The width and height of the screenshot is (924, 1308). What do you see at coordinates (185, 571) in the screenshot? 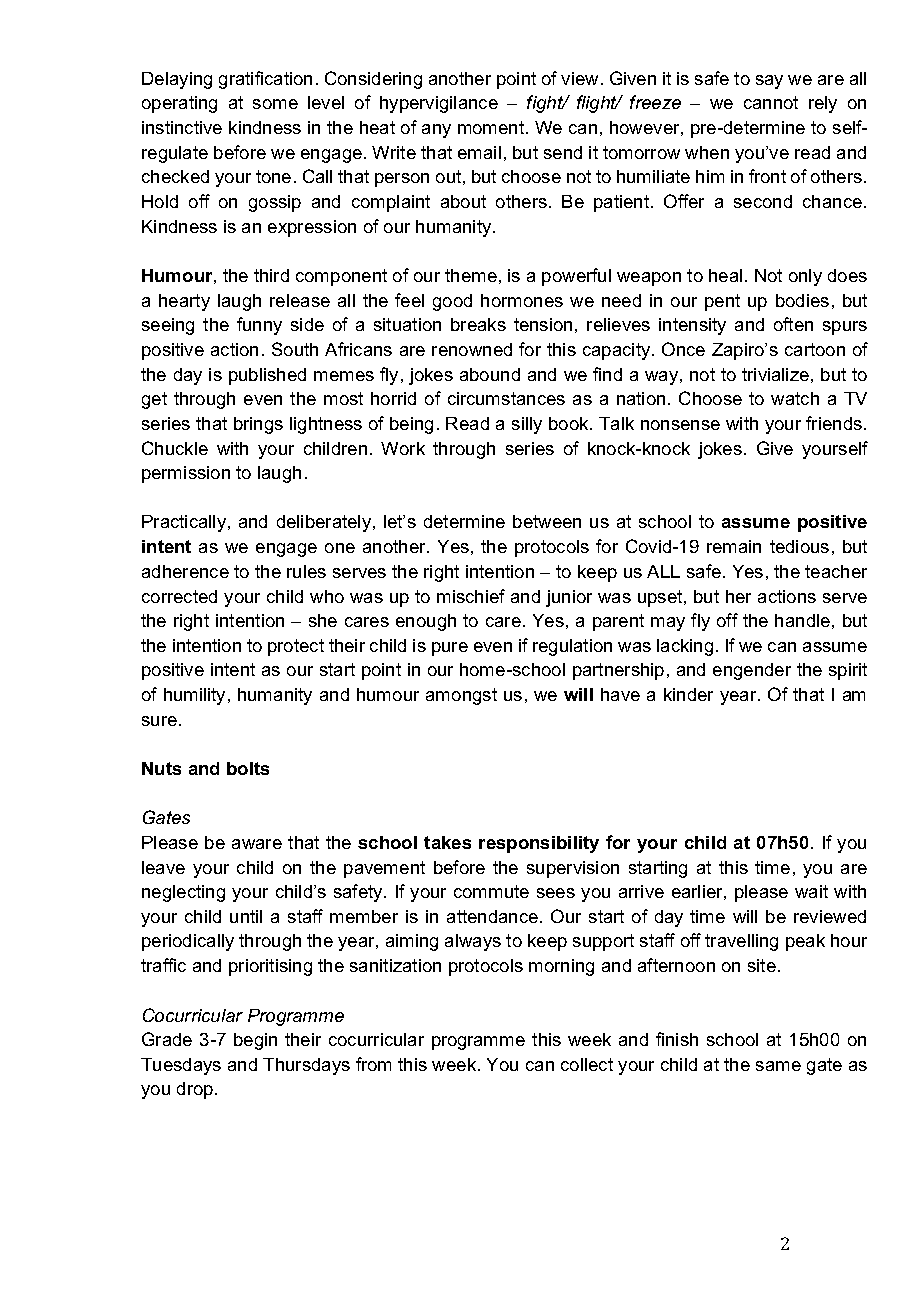
I see `adherence` at bounding box center [185, 571].
